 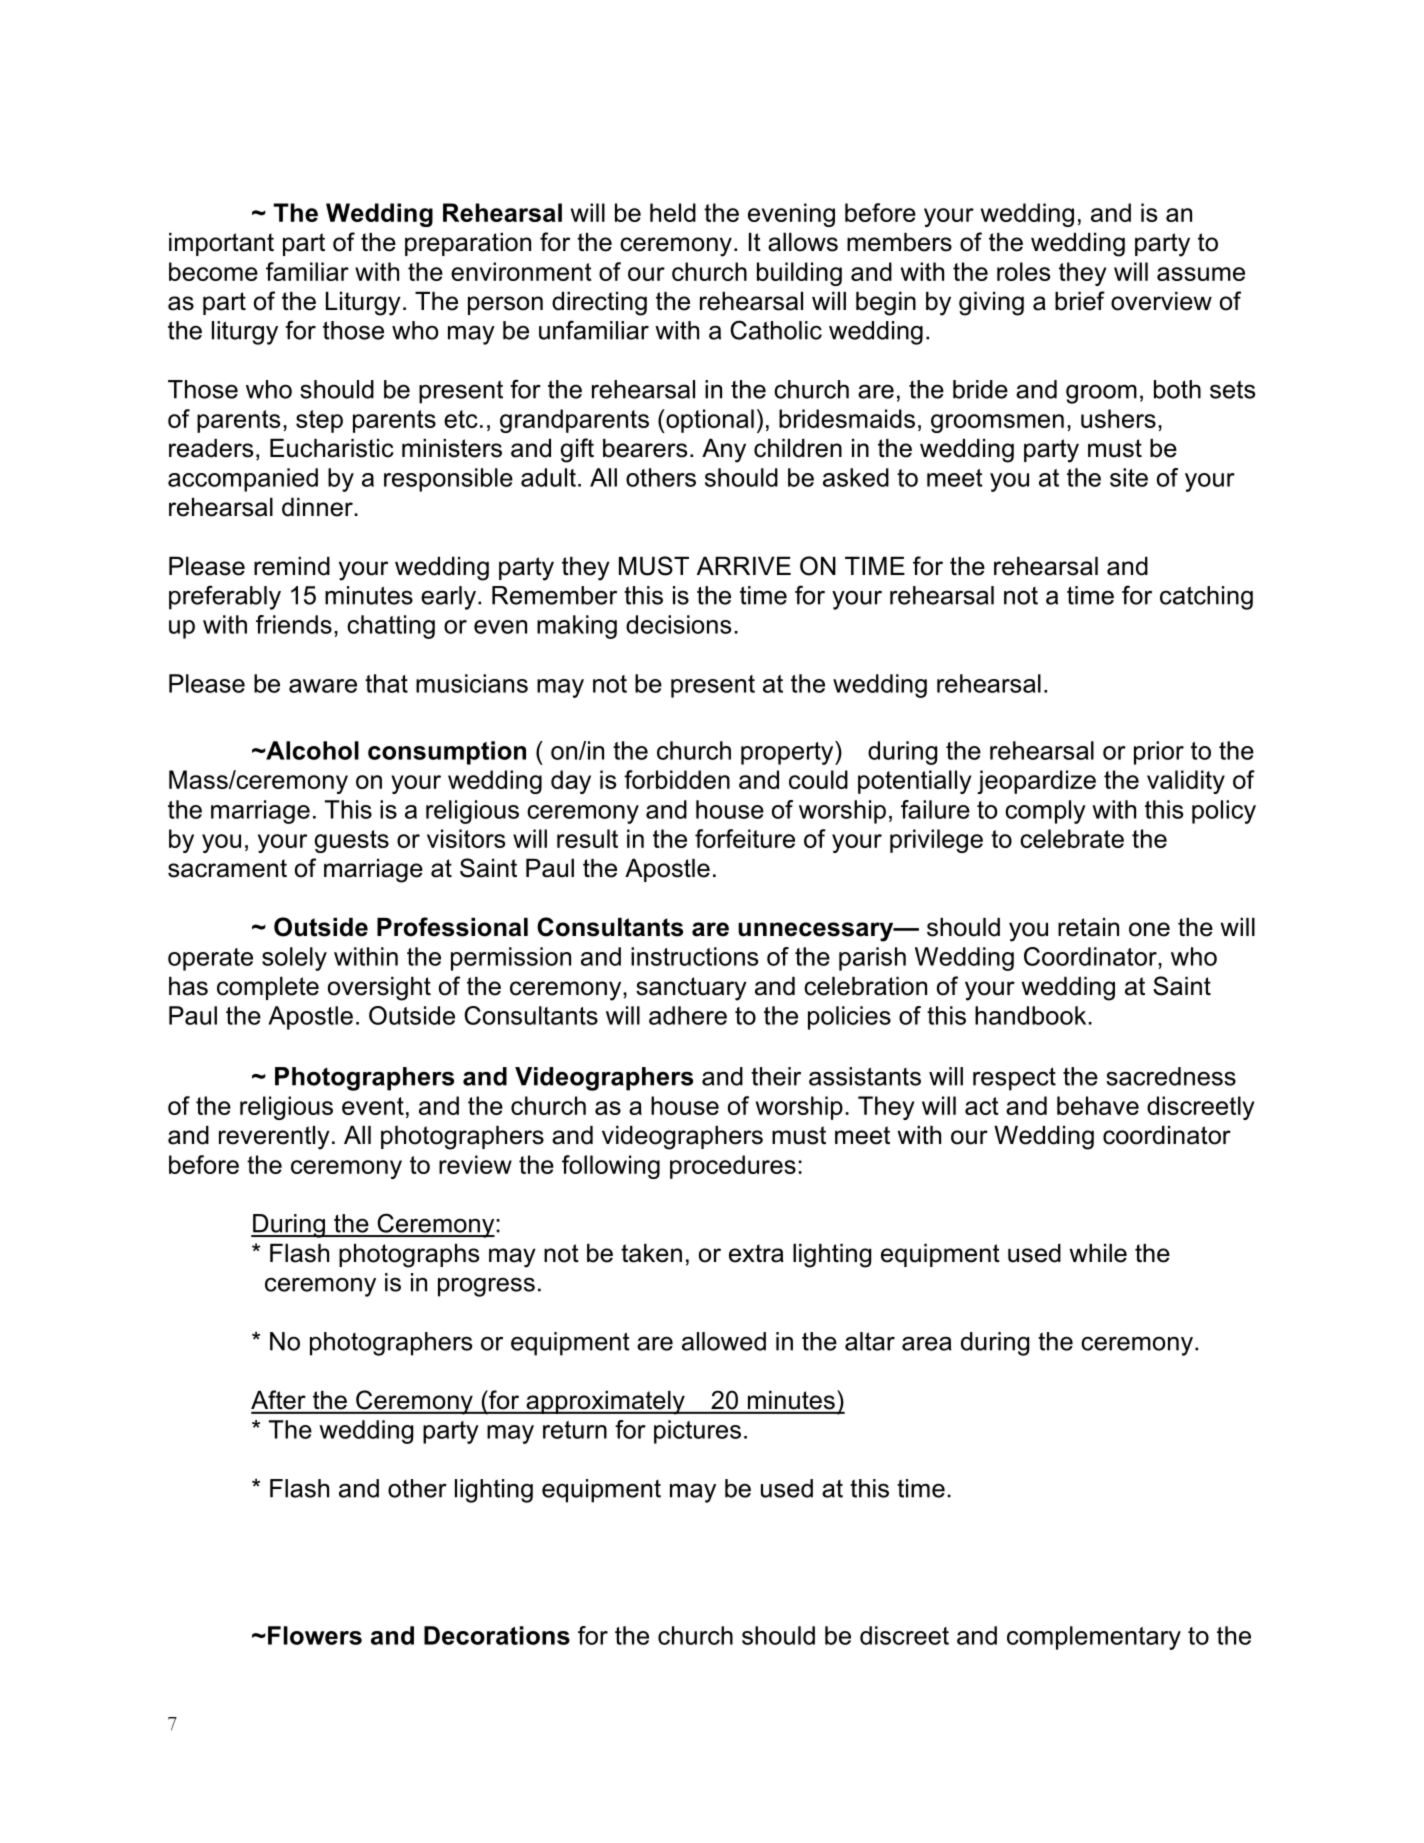 What do you see at coordinates (497, 1635) in the screenshot?
I see `Decorations` at bounding box center [497, 1635].
